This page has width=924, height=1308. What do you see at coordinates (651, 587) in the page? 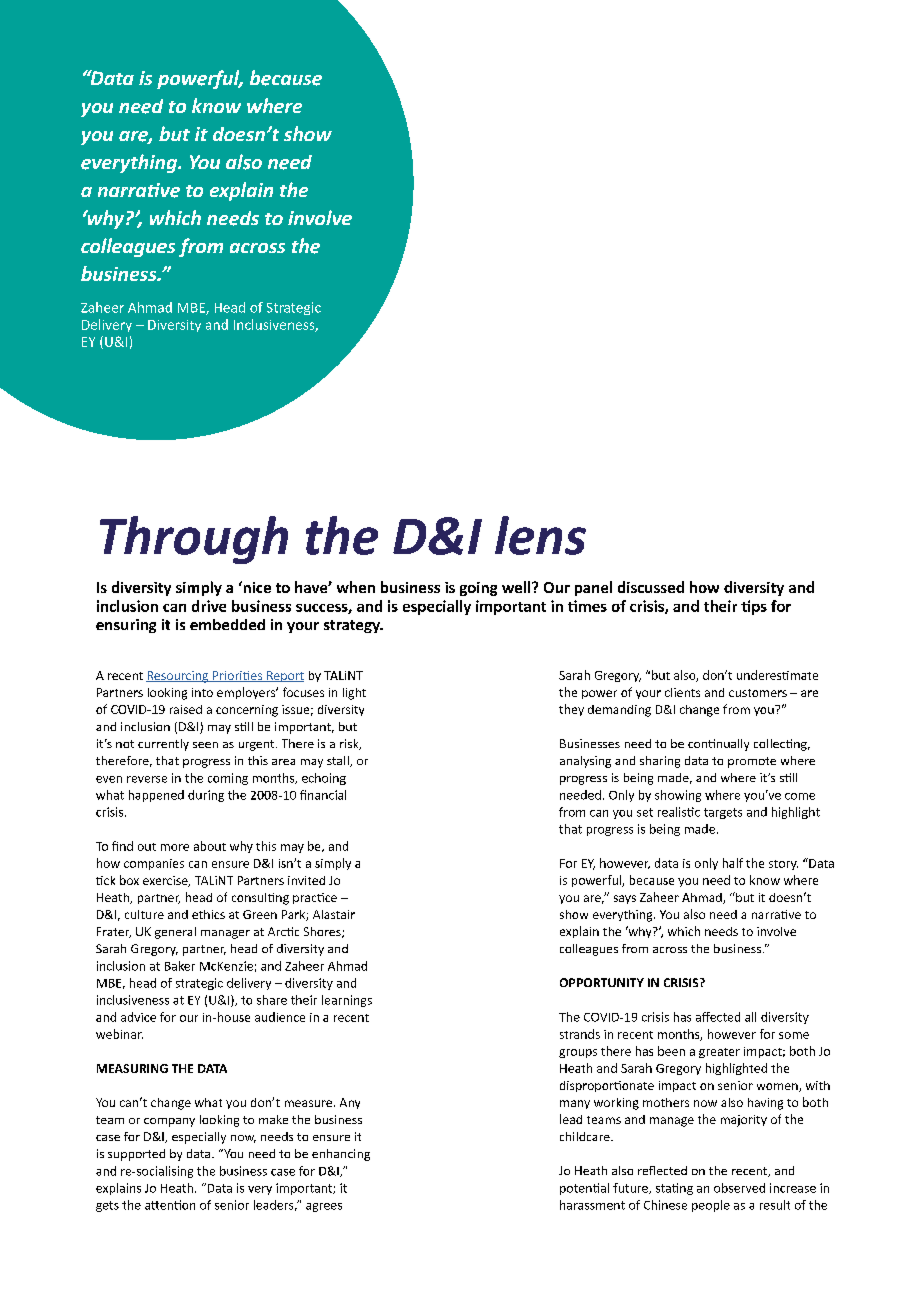
I see `discussed` at bounding box center [651, 587].
